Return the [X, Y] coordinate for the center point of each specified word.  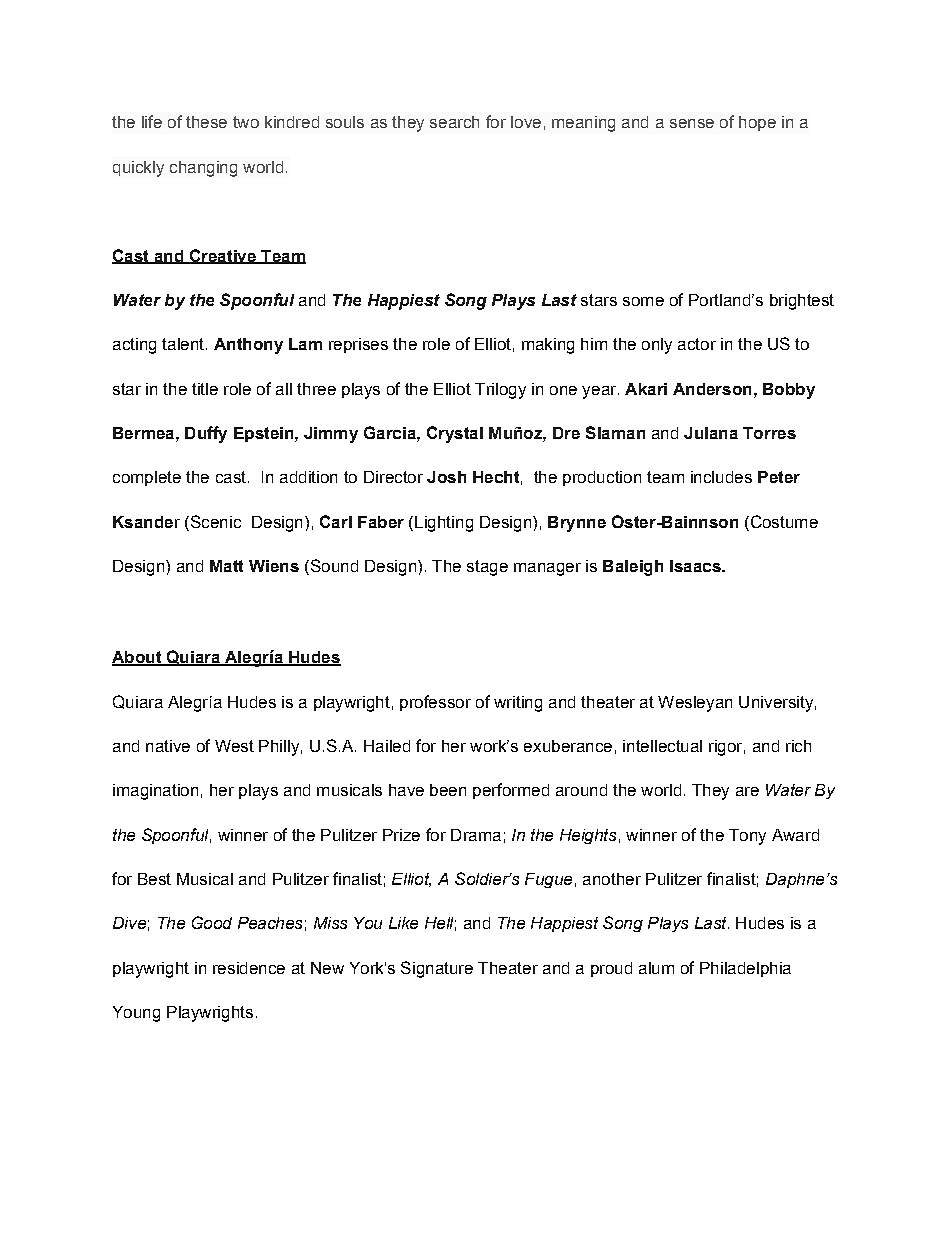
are [747, 791]
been [448, 790]
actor [697, 344]
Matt [226, 566]
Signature [437, 969]
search [454, 122]
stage [487, 568]
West [234, 746]
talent [184, 344]
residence [249, 968]
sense [692, 123]
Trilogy [500, 391]
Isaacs [696, 566]
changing [203, 169]
